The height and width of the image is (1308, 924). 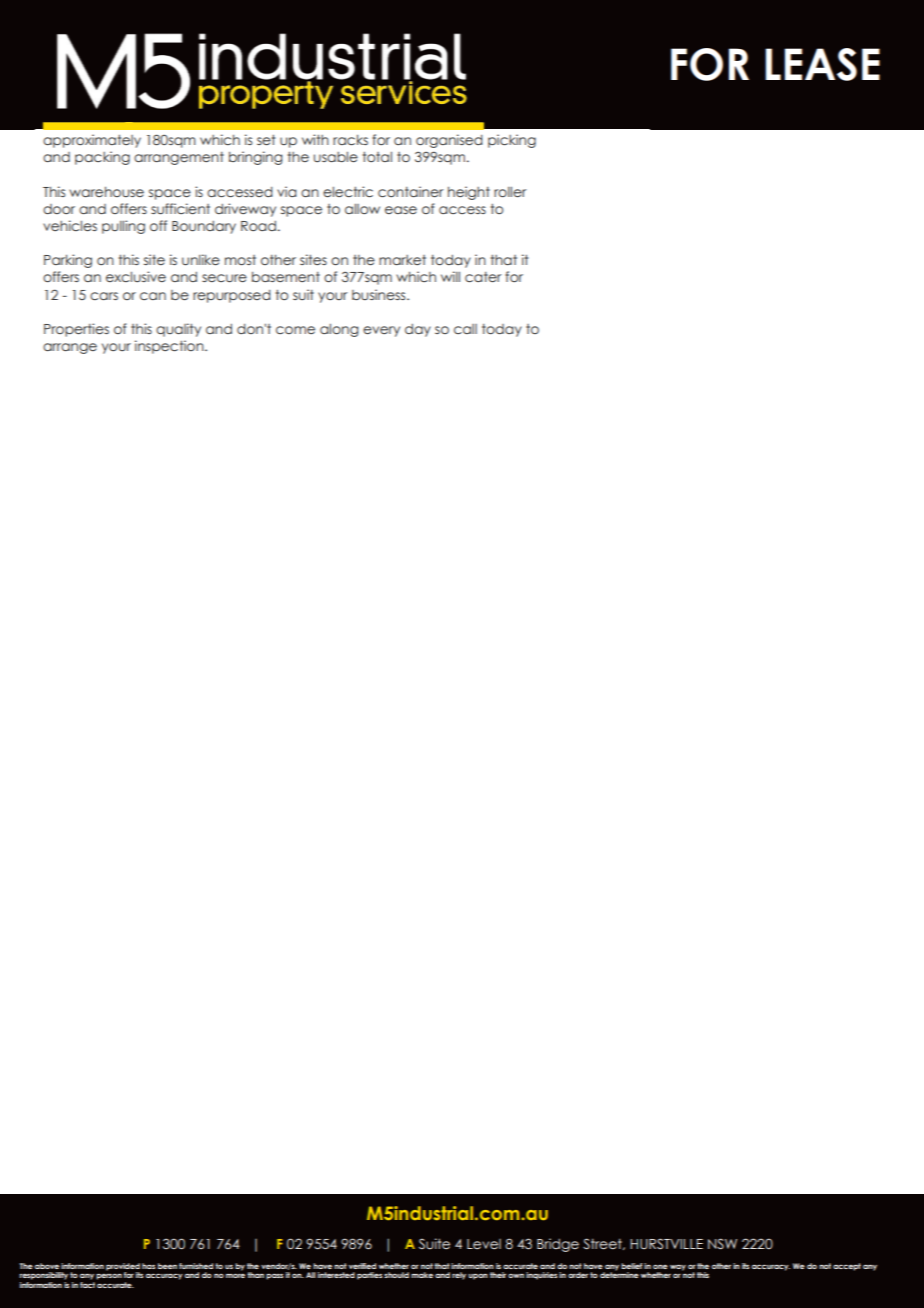 What do you see at coordinates (483, 277) in the image?
I see `cater` at bounding box center [483, 277].
